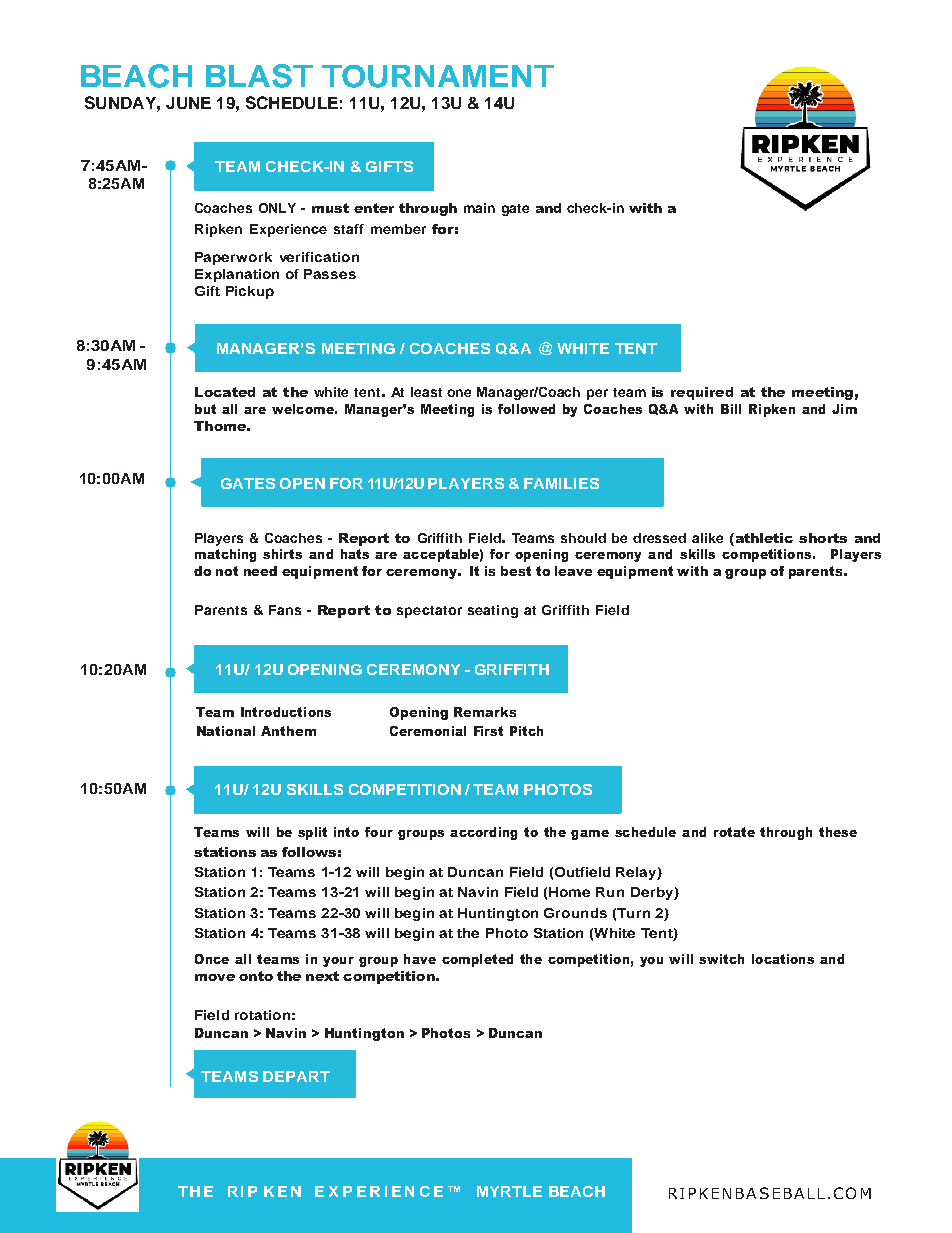 This image has height=1233, width=952. I want to click on but, so click(205, 409).
